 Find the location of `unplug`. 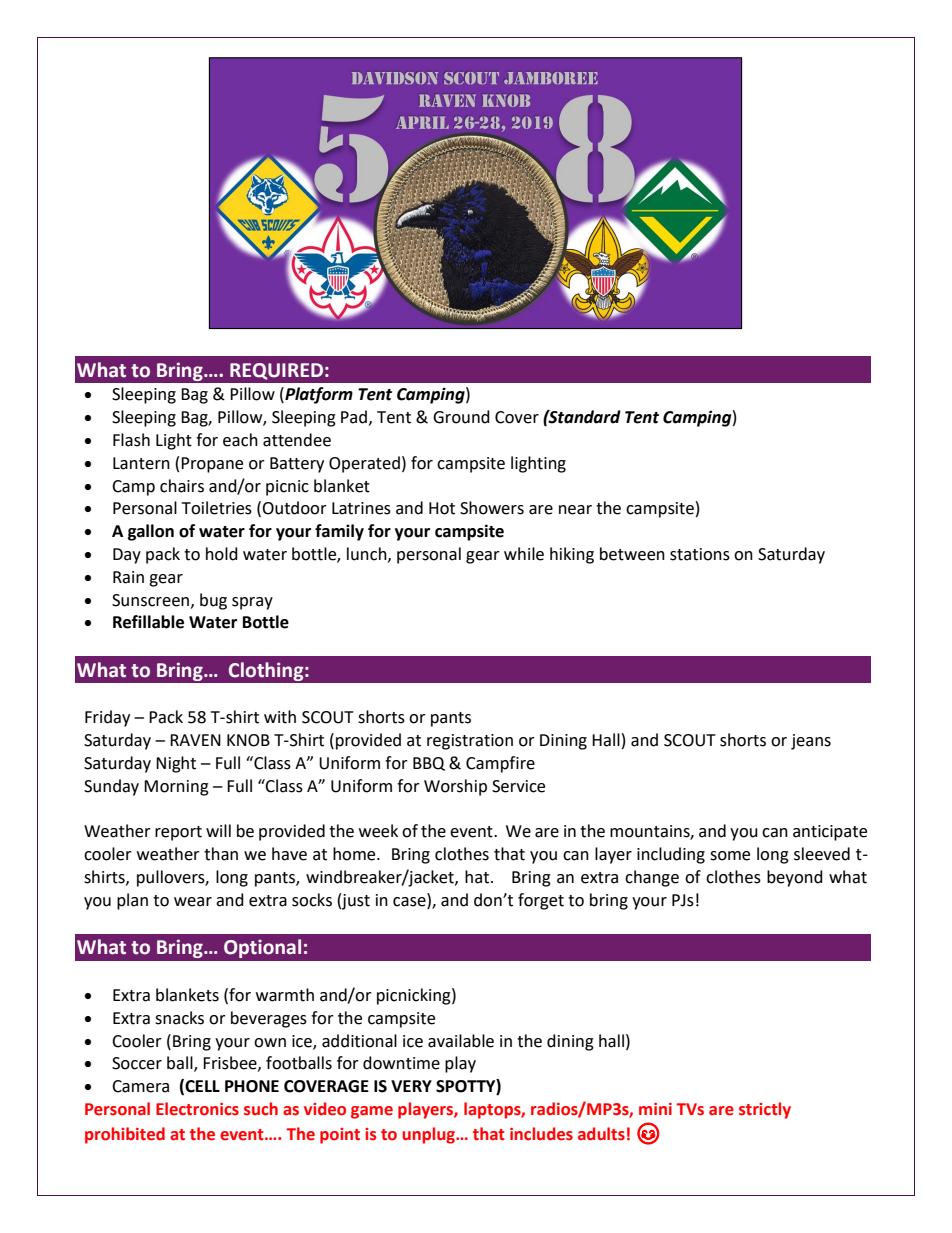

unplug is located at coordinates (429, 1135).
